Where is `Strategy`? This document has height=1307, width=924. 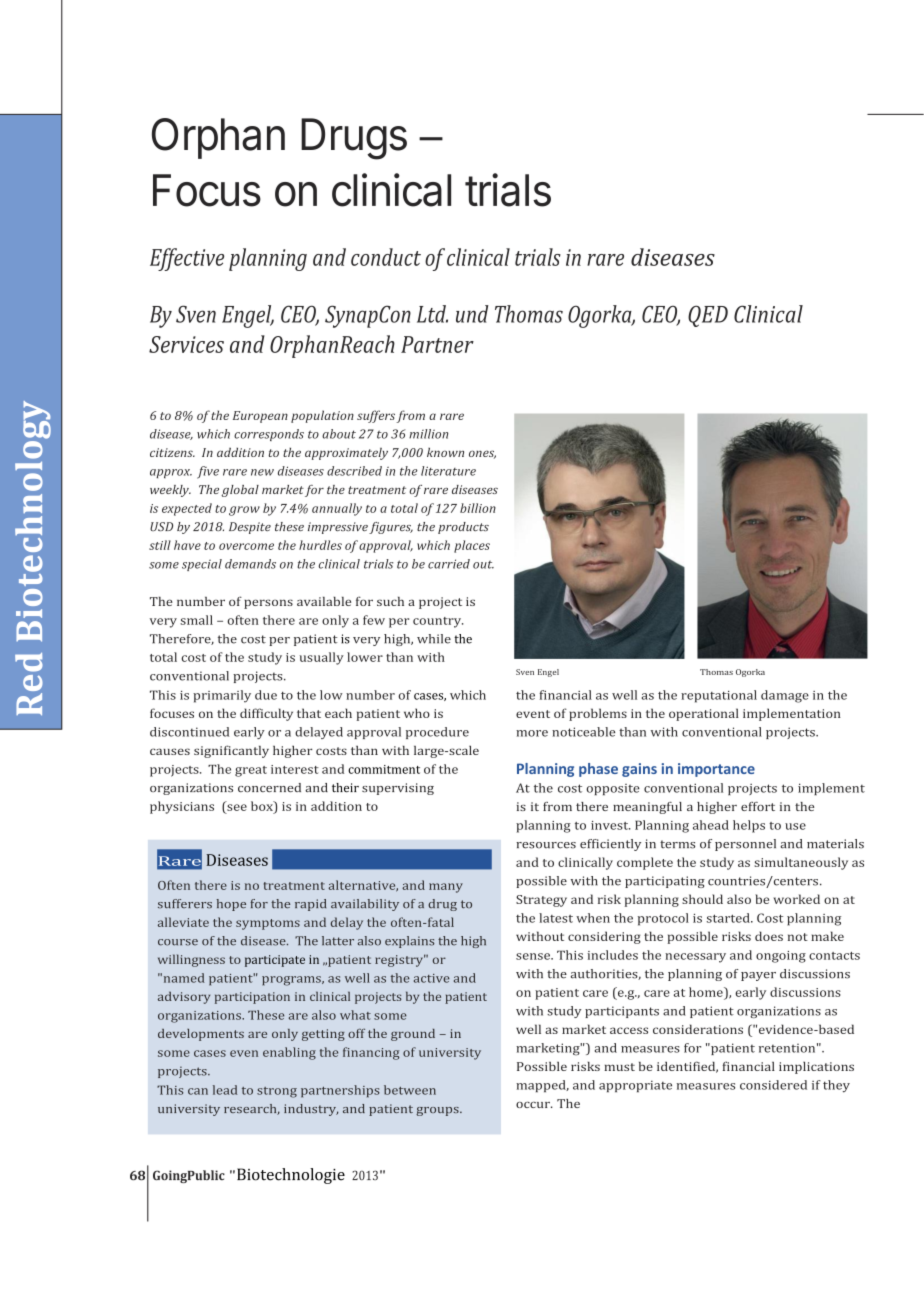 Strategy is located at coordinates (541, 901).
